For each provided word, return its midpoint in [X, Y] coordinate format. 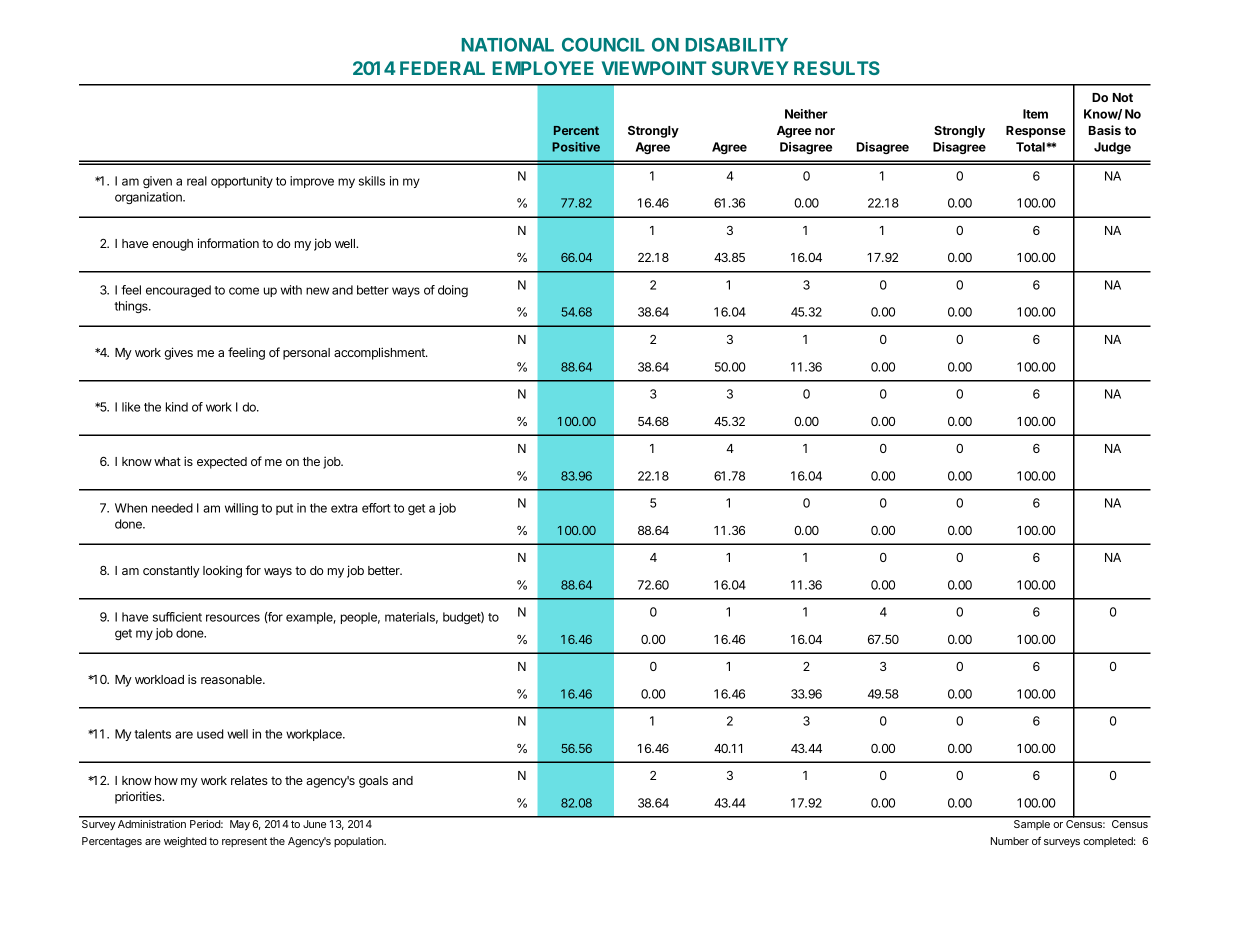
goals [373, 782]
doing [453, 291]
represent [244, 842]
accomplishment [380, 353]
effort [376, 508]
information [228, 243]
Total [1030, 147]
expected [222, 463]
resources [233, 618]
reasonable [232, 679]
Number [1010, 841]
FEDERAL [442, 68]
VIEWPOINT [654, 68]
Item [1035, 114]
